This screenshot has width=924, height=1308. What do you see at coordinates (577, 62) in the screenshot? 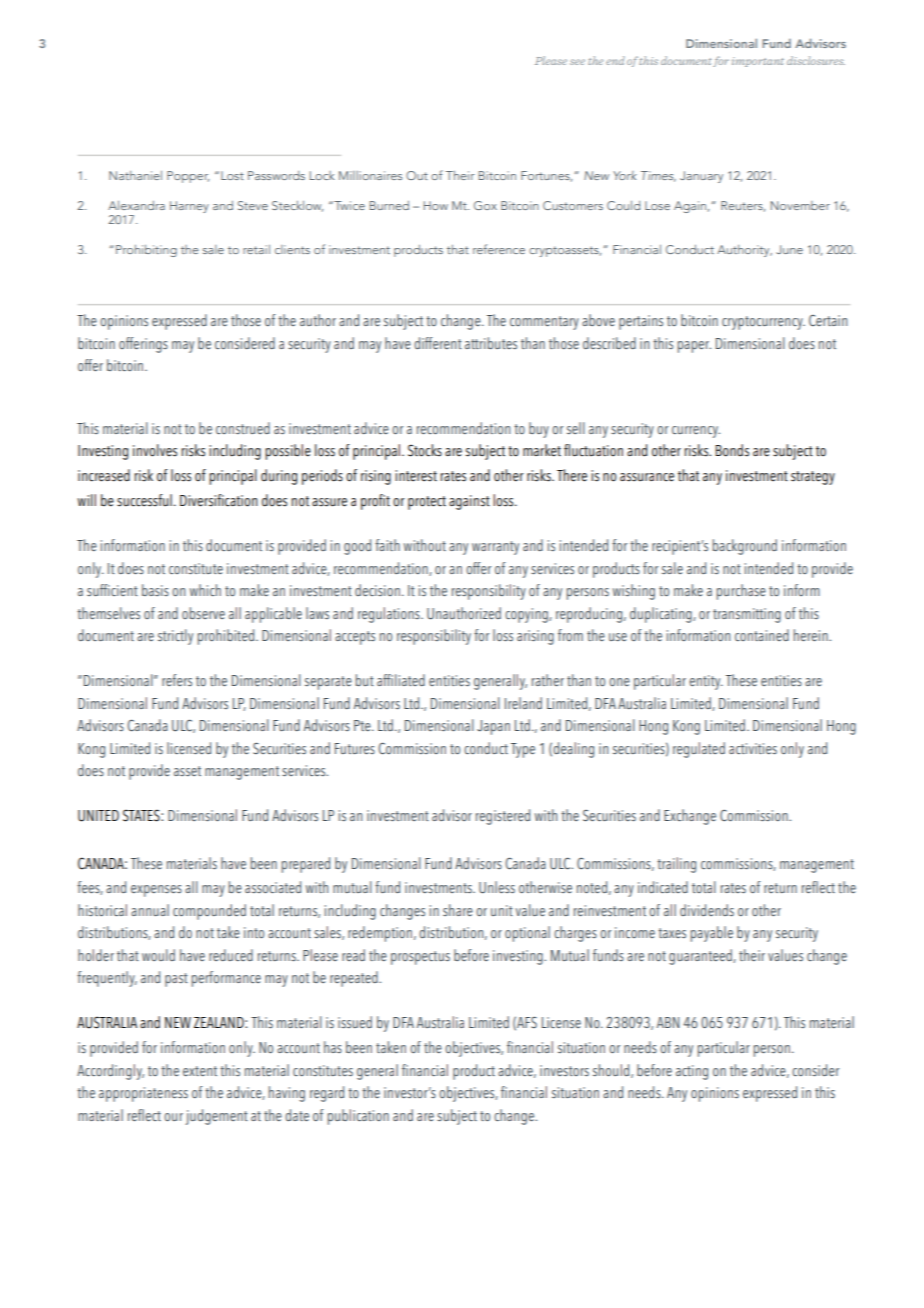
I see `see` at bounding box center [577, 62].
